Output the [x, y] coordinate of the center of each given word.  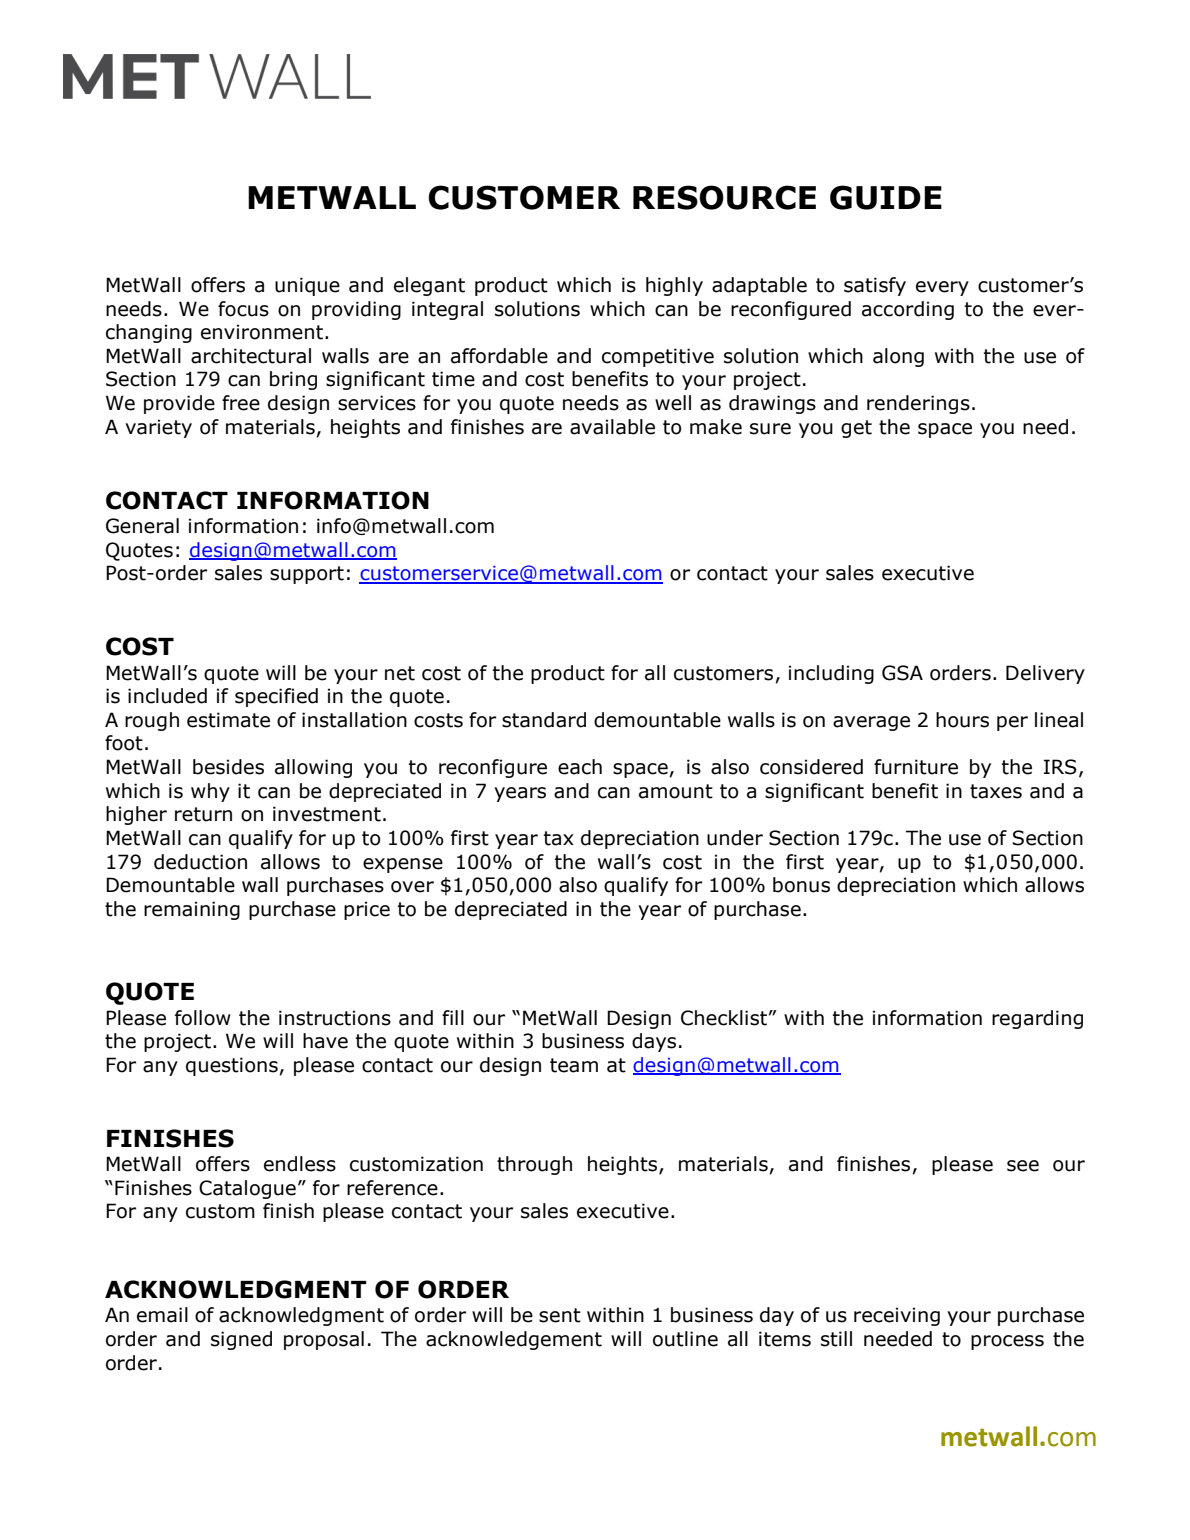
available [612, 427]
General [142, 526]
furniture [916, 767]
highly [674, 286]
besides [228, 767]
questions [232, 1066]
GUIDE [886, 197]
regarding [1037, 1019]
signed [241, 1340]
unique [307, 286]
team [574, 1065]
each [580, 767]
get [856, 429]
